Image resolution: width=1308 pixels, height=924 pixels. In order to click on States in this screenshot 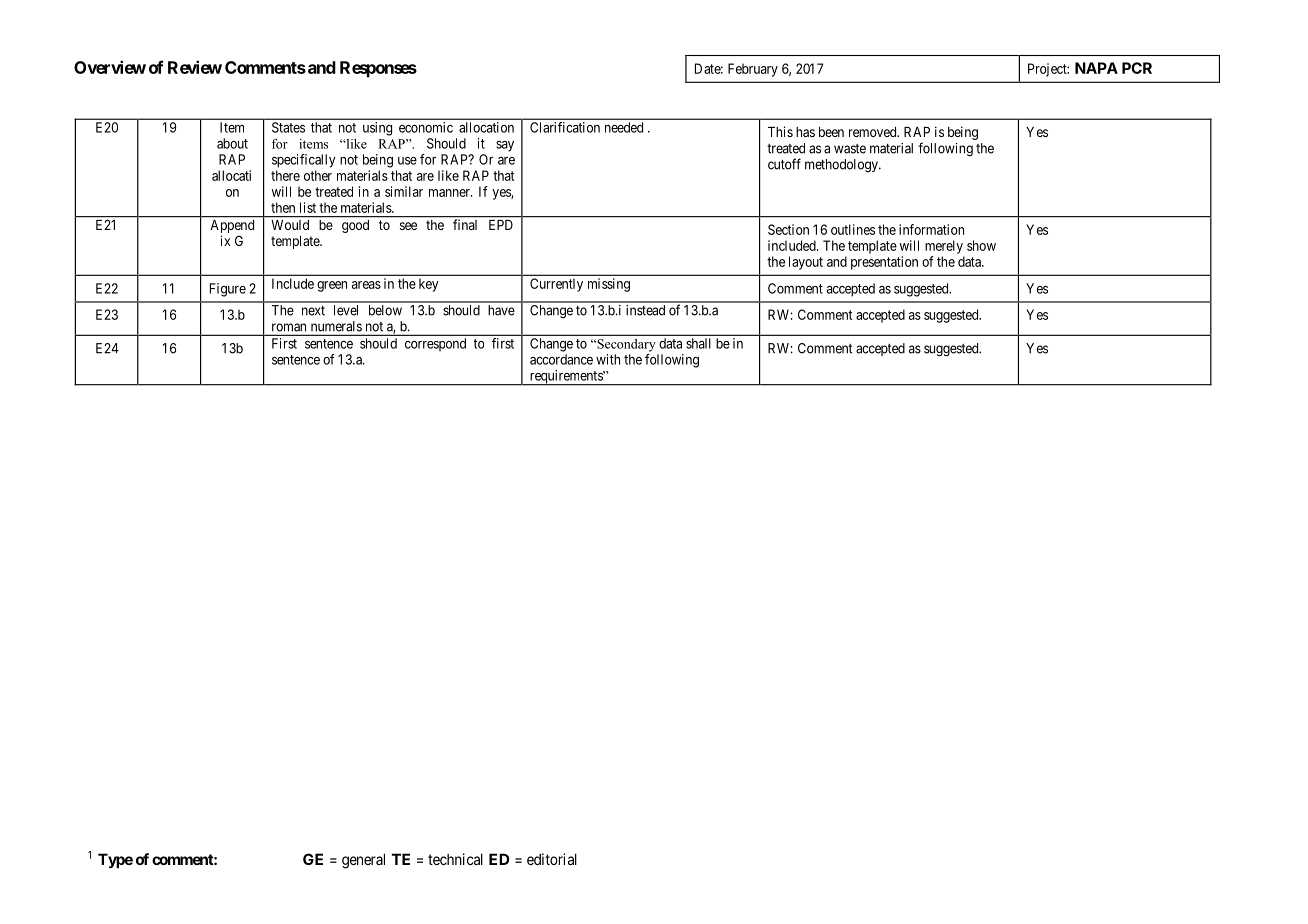, I will do `click(288, 127)`.
